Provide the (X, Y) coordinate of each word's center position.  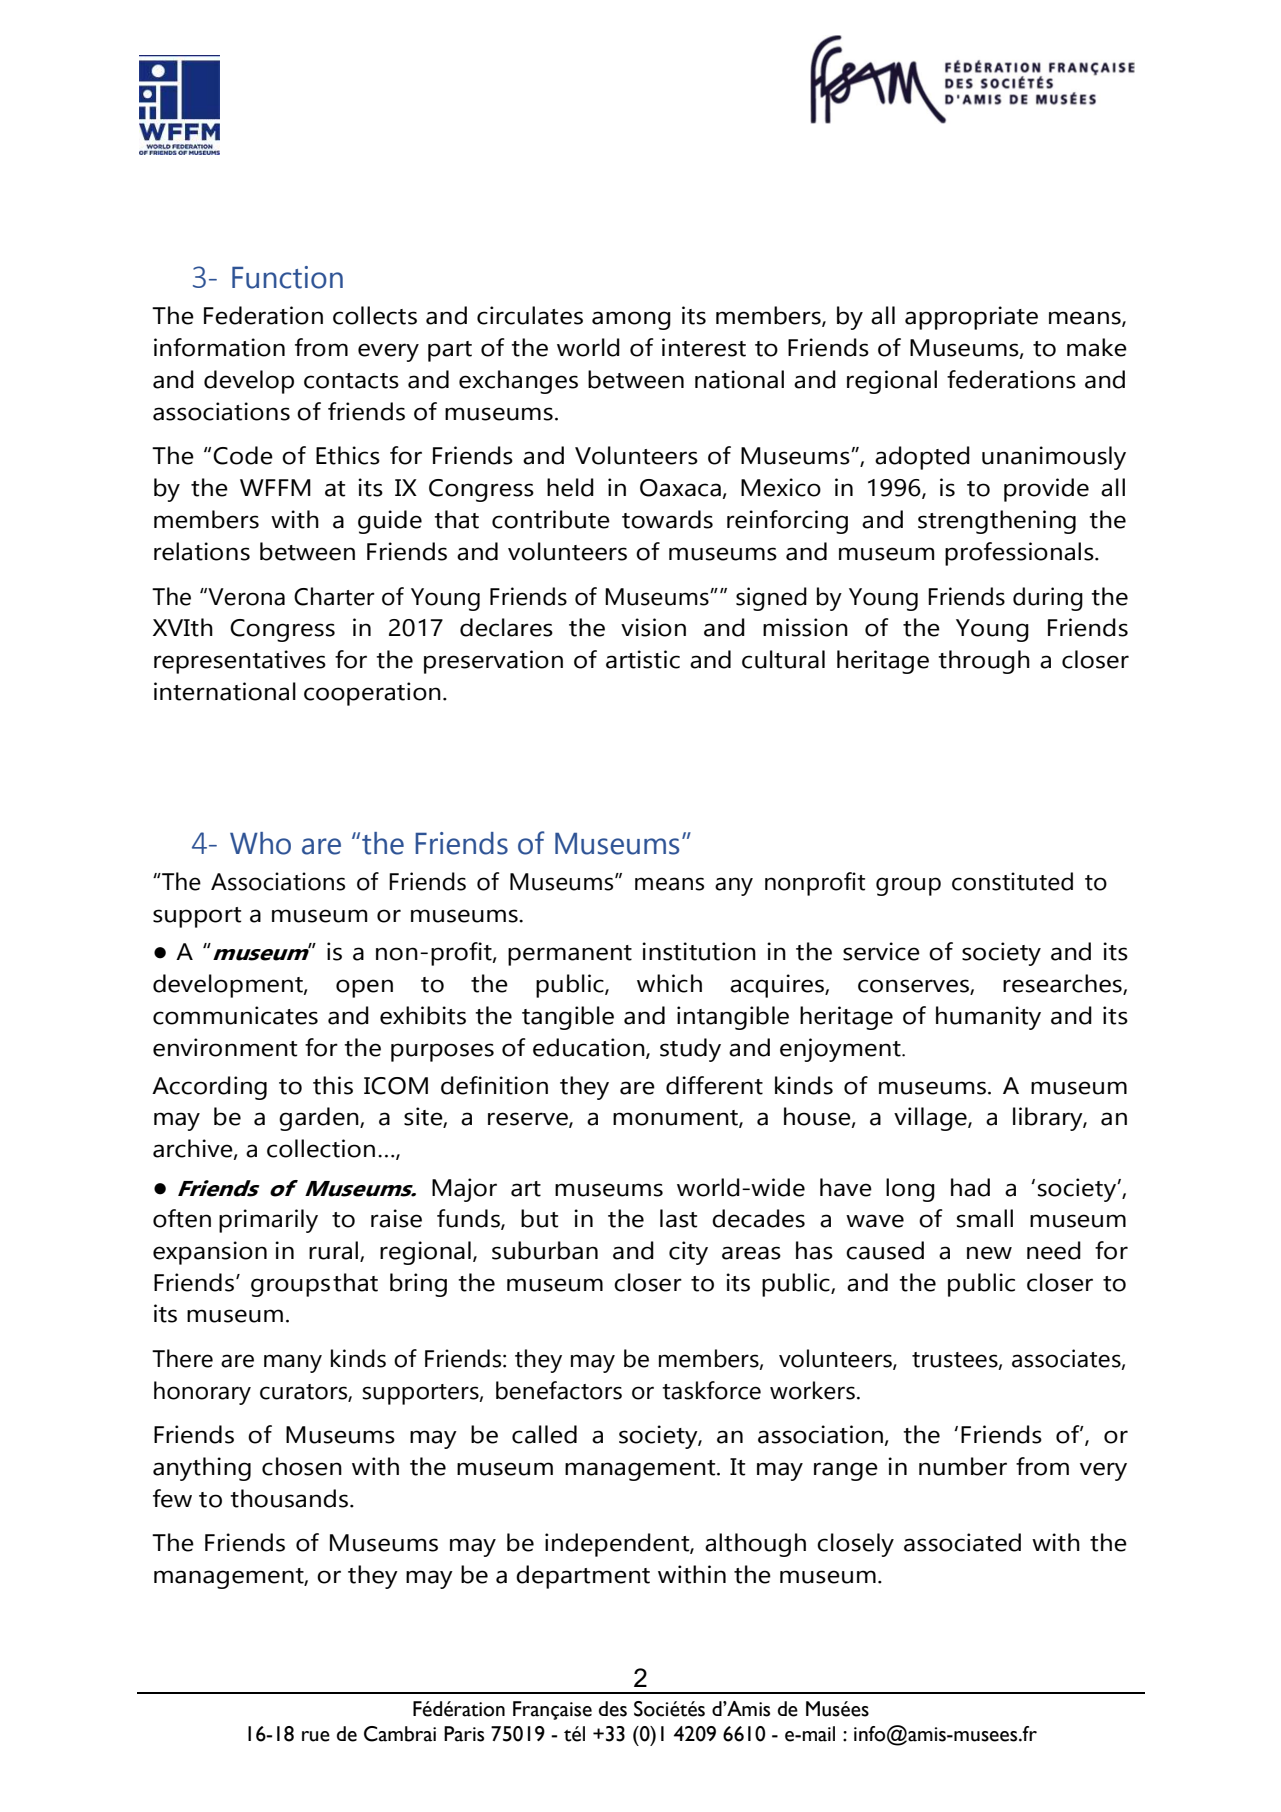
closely (855, 1545)
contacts (351, 381)
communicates (235, 1015)
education (590, 1048)
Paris (464, 1734)
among (631, 320)
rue (316, 1736)
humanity (988, 1018)
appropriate (971, 318)
